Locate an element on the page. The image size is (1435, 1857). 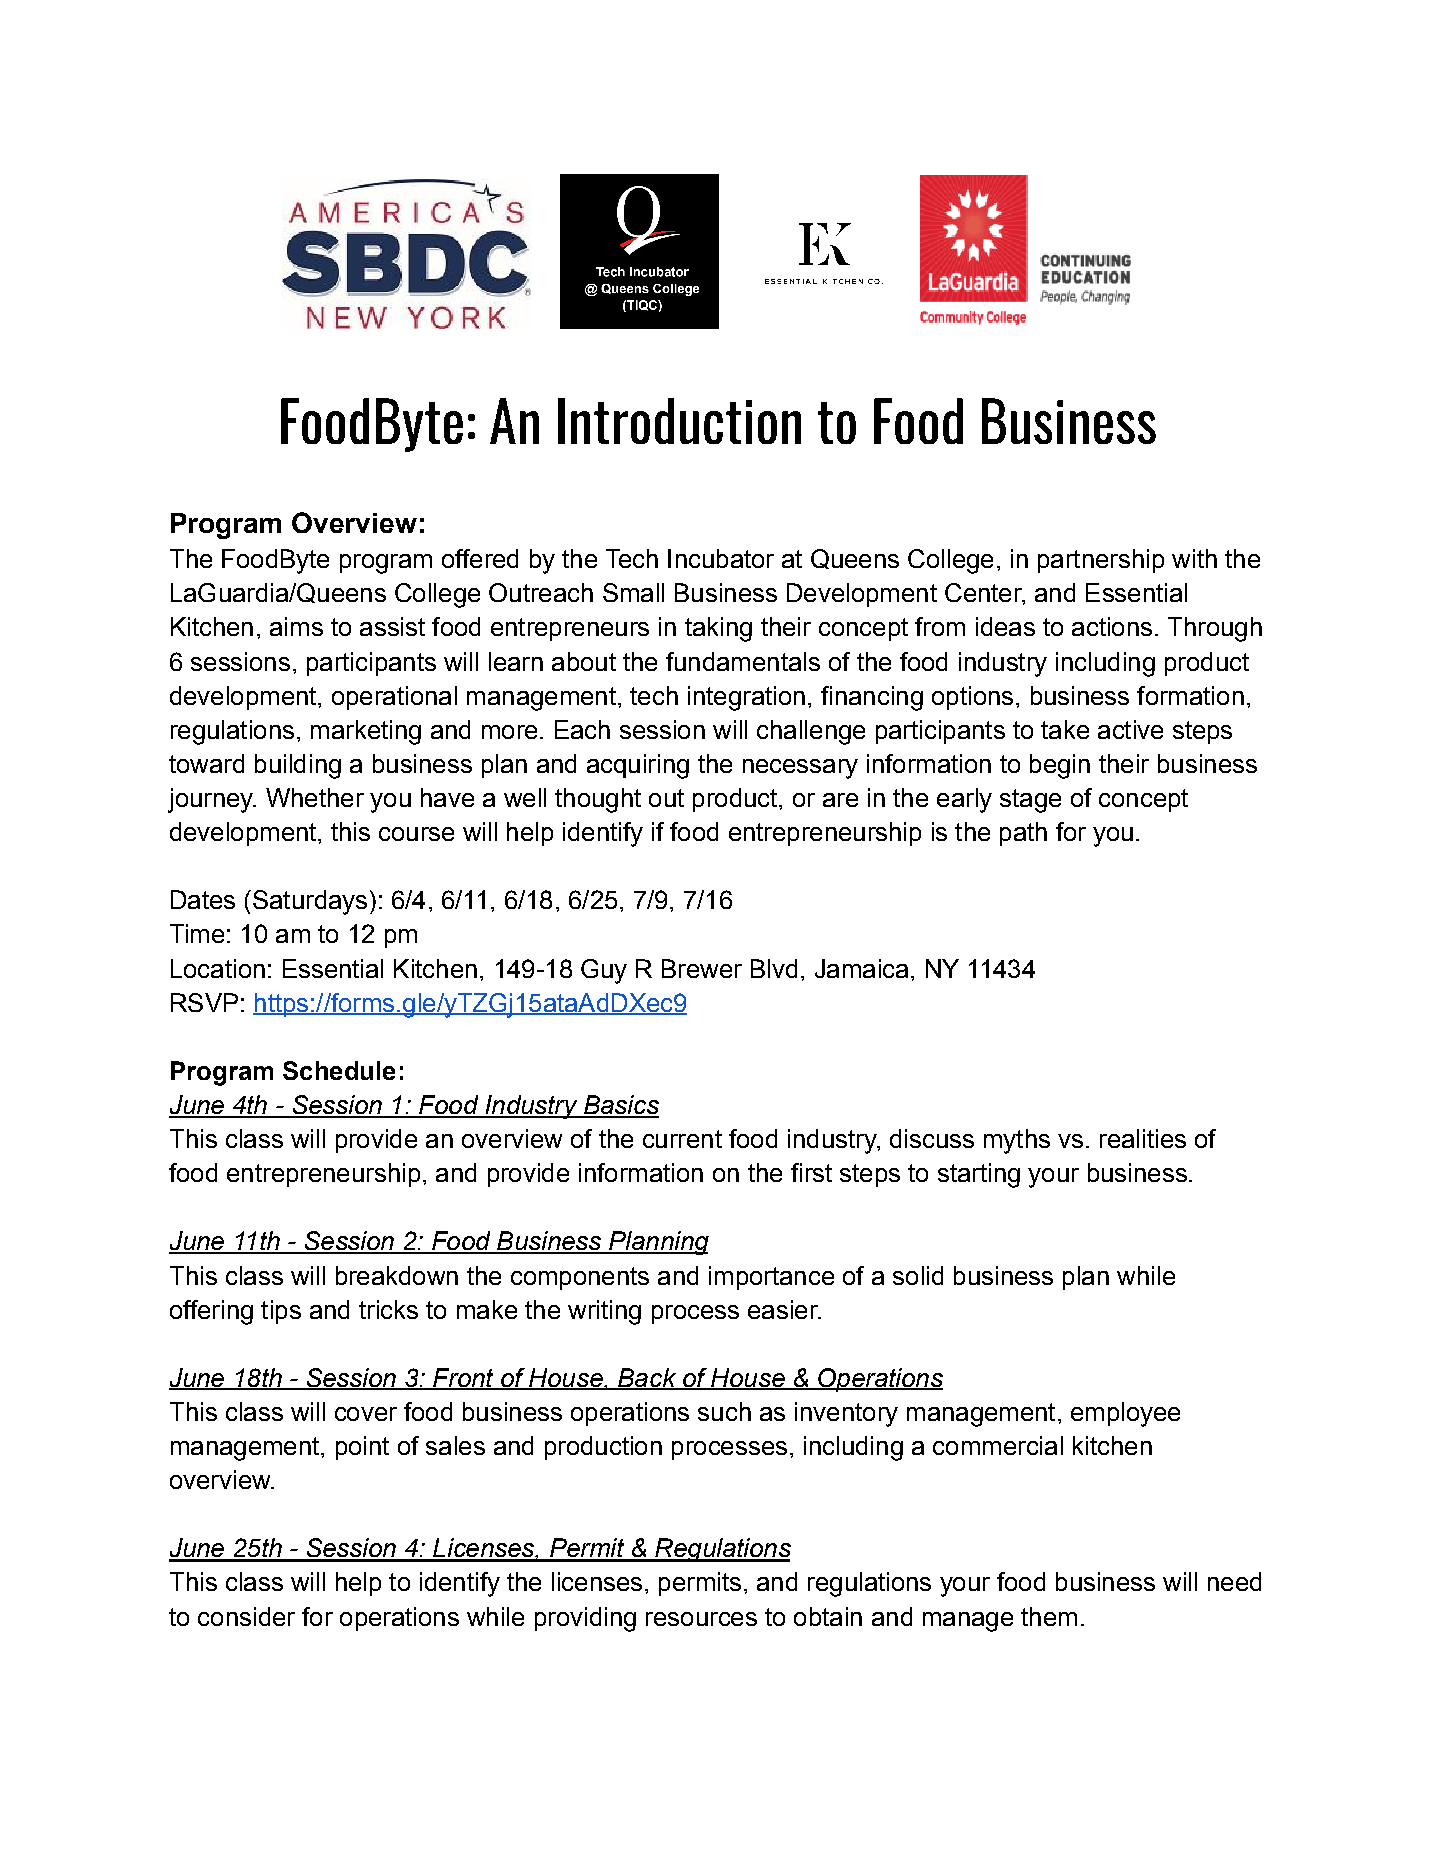
tips is located at coordinates (281, 1312).
